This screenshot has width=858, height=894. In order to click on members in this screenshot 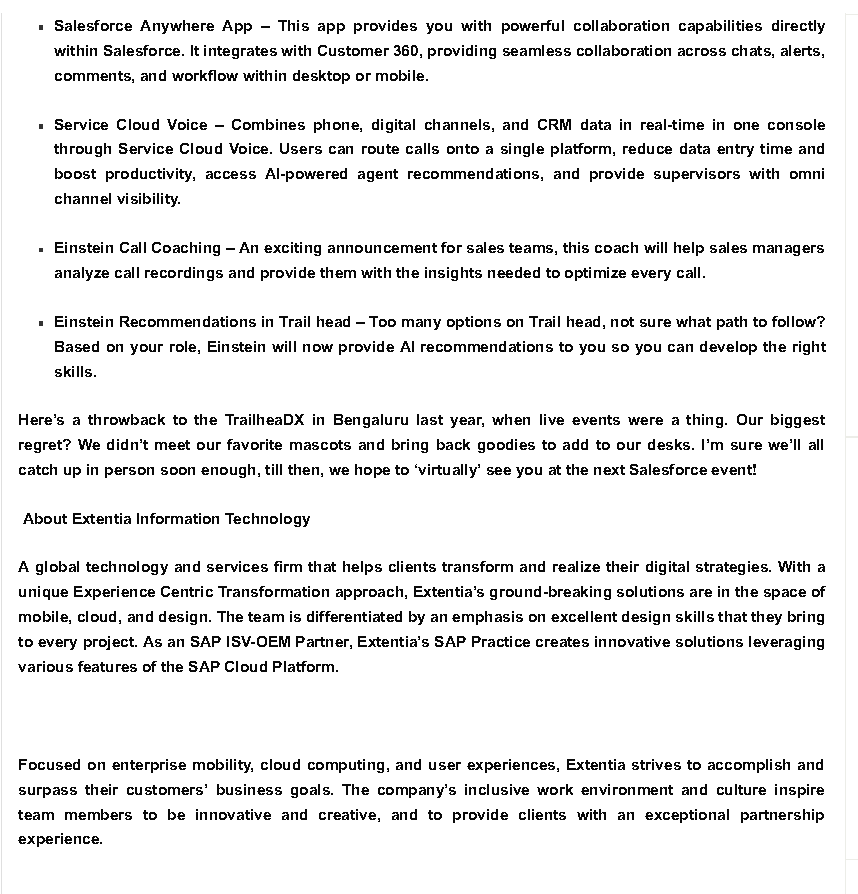, I will do `click(98, 814)`.
